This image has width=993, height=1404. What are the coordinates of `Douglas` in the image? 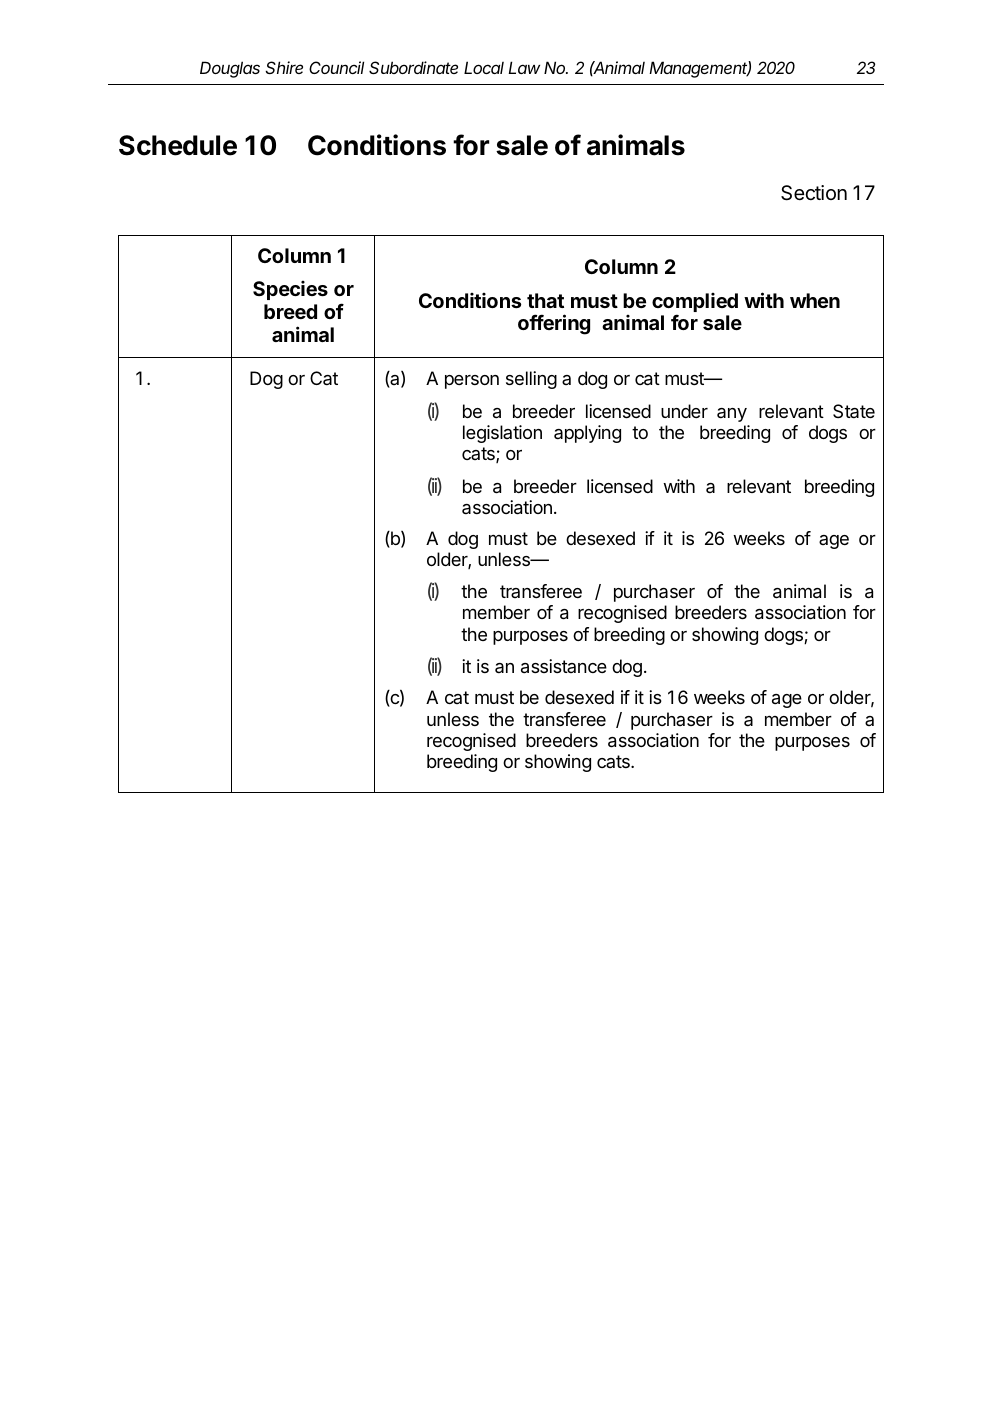 It's located at (230, 69).
